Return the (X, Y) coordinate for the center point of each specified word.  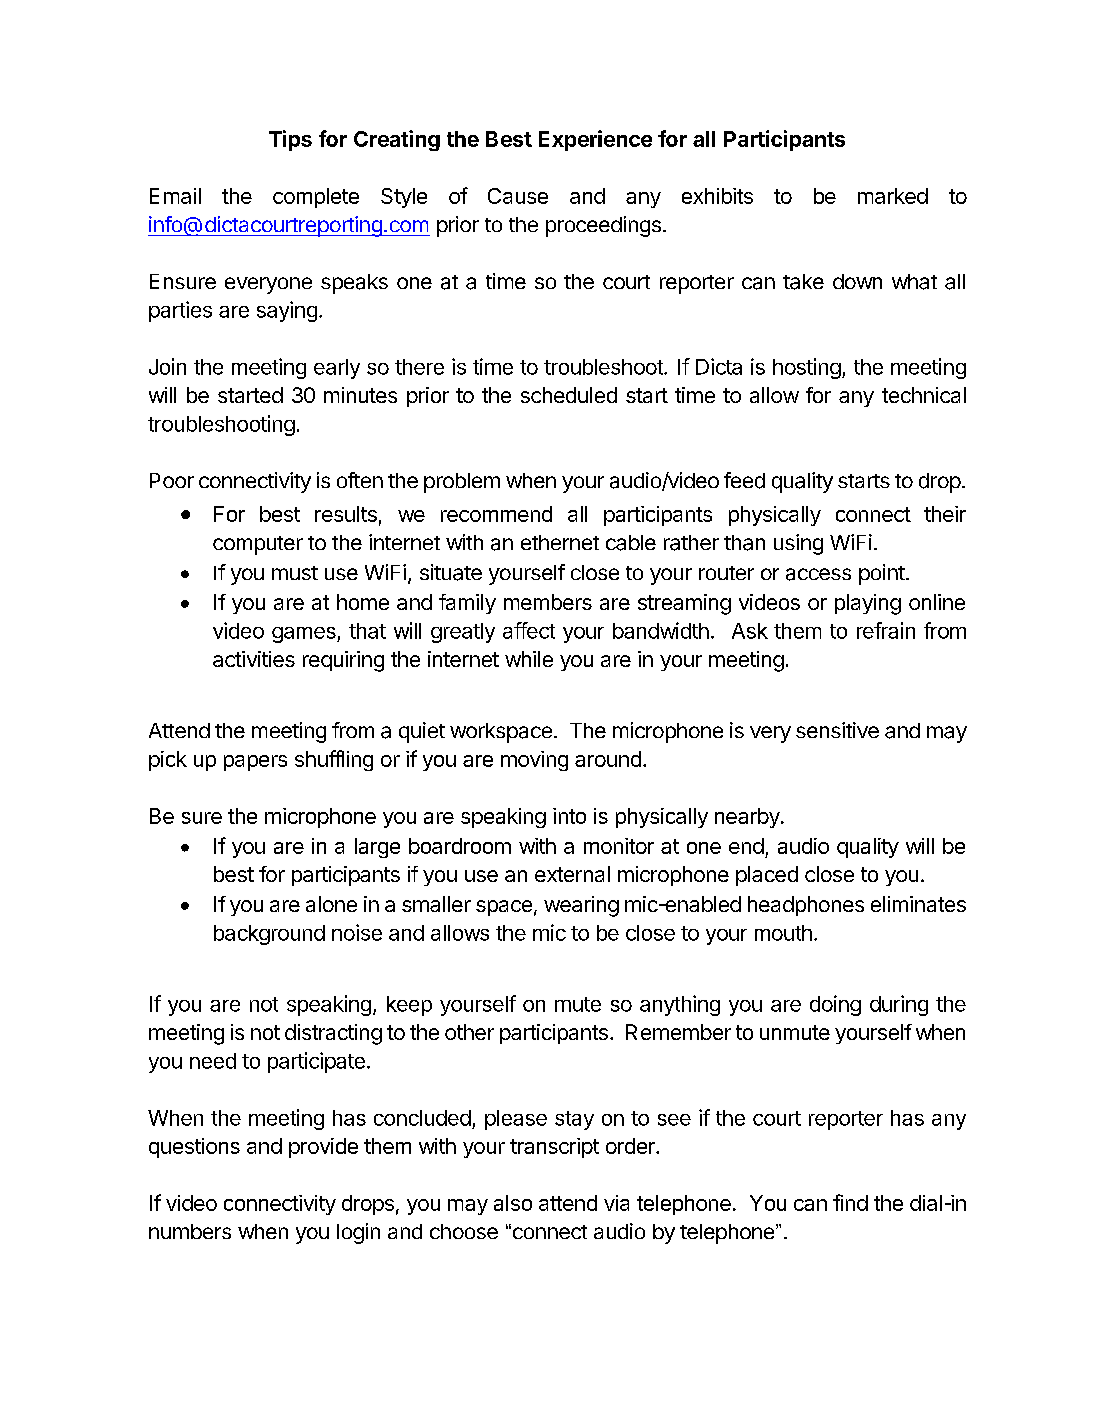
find (850, 1202)
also (513, 1203)
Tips (290, 140)
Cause (518, 196)
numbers (190, 1231)
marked (893, 196)
